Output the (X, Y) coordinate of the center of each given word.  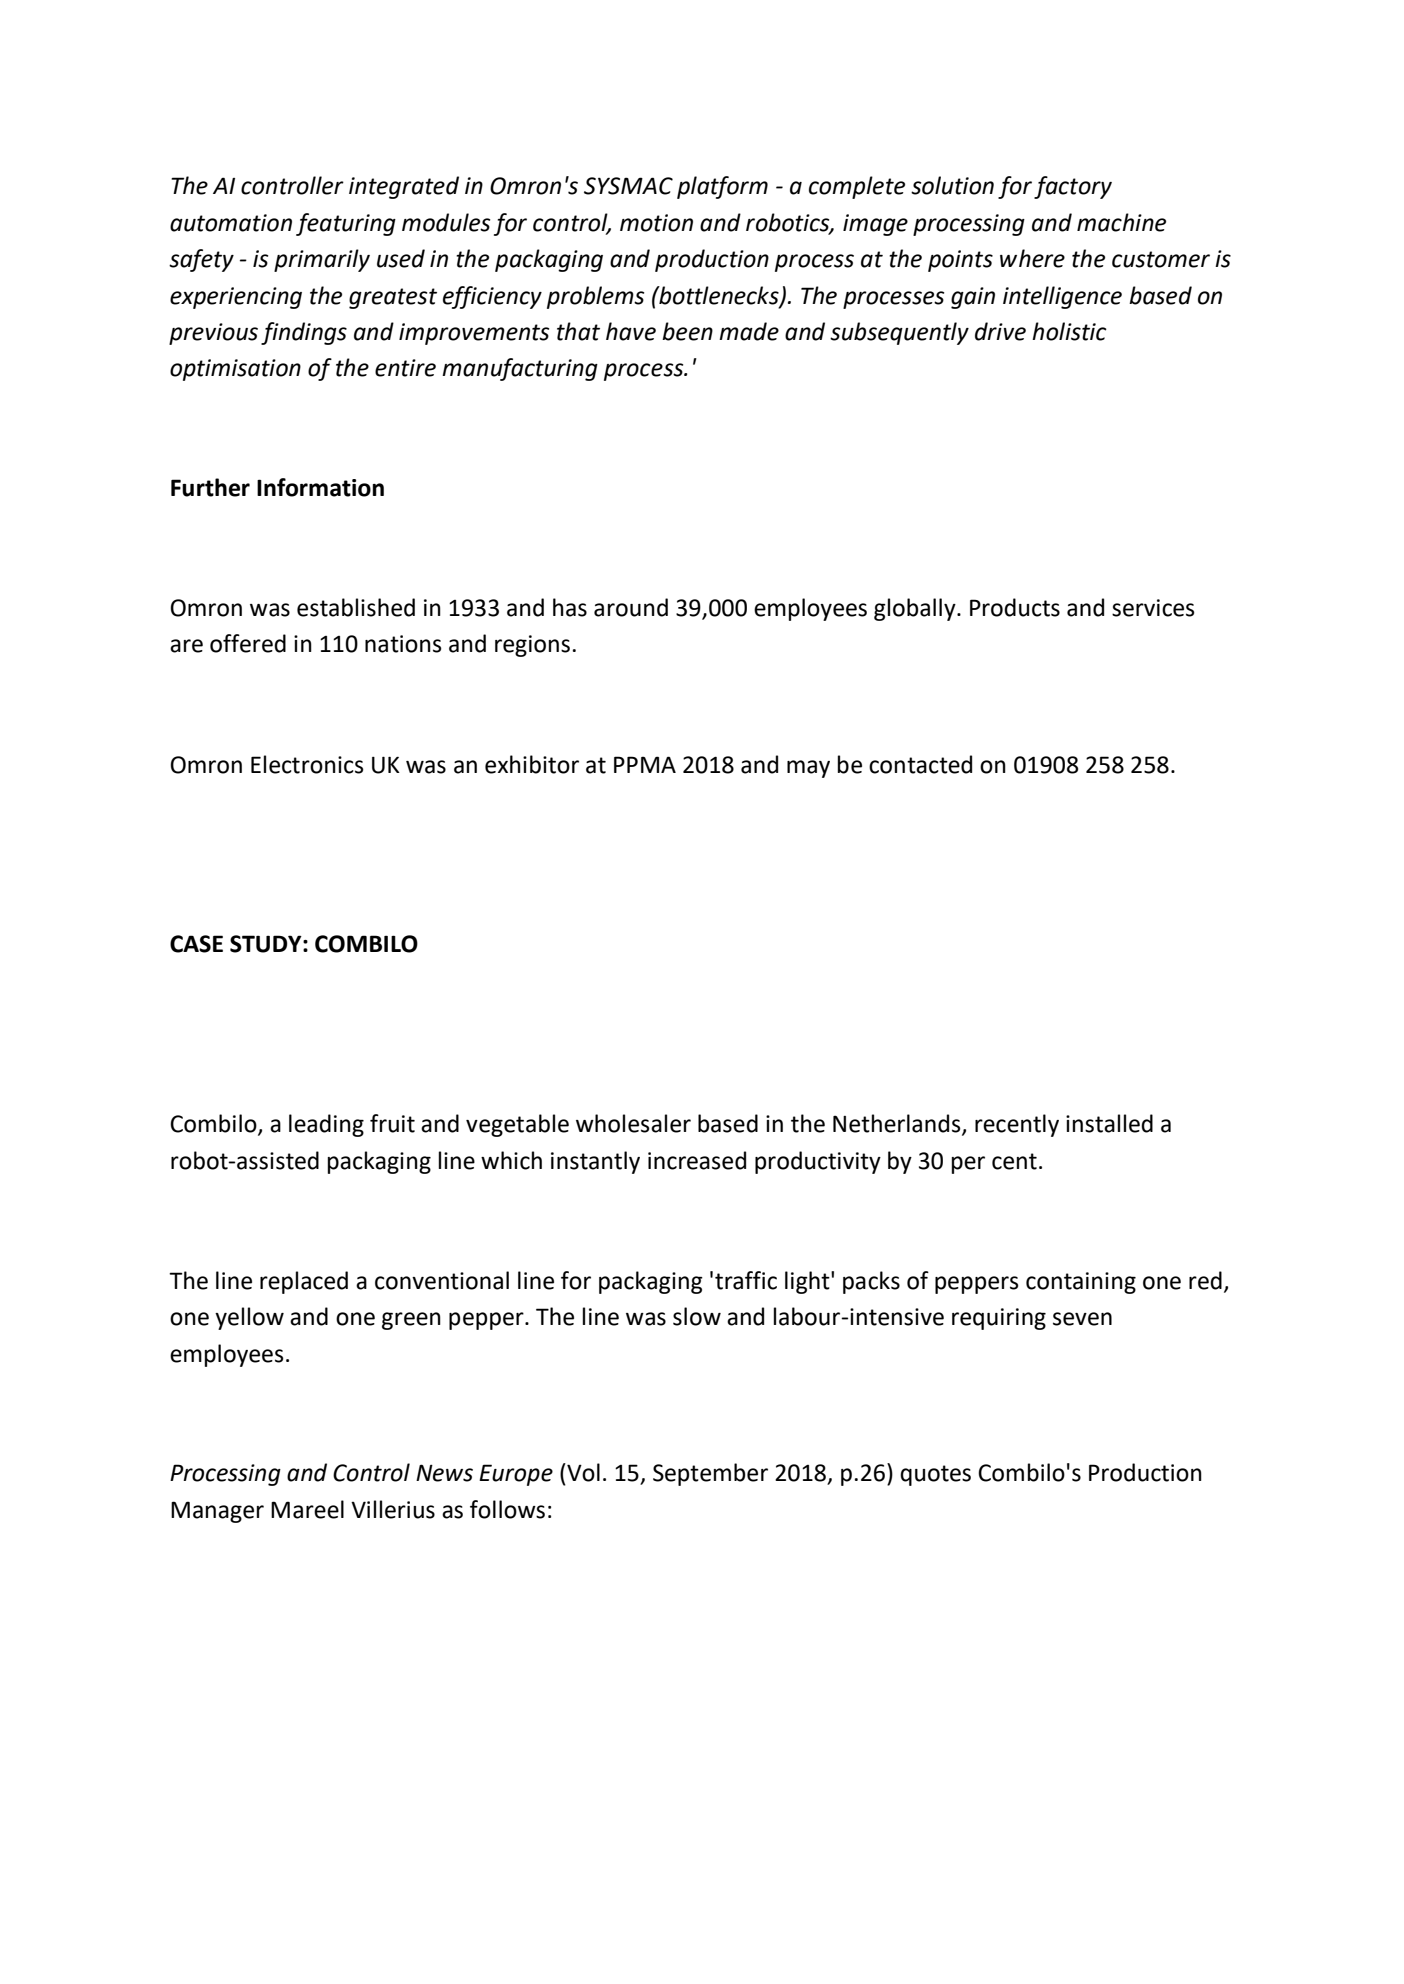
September (710, 1474)
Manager (217, 1512)
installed (1109, 1123)
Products (1015, 607)
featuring (346, 224)
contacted (920, 764)
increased (697, 1160)
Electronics (307, 764)
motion (656, 223)
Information (320, 487)
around (631, 607)
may (808, 769)
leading (326, 1125)
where (1032, 258)
